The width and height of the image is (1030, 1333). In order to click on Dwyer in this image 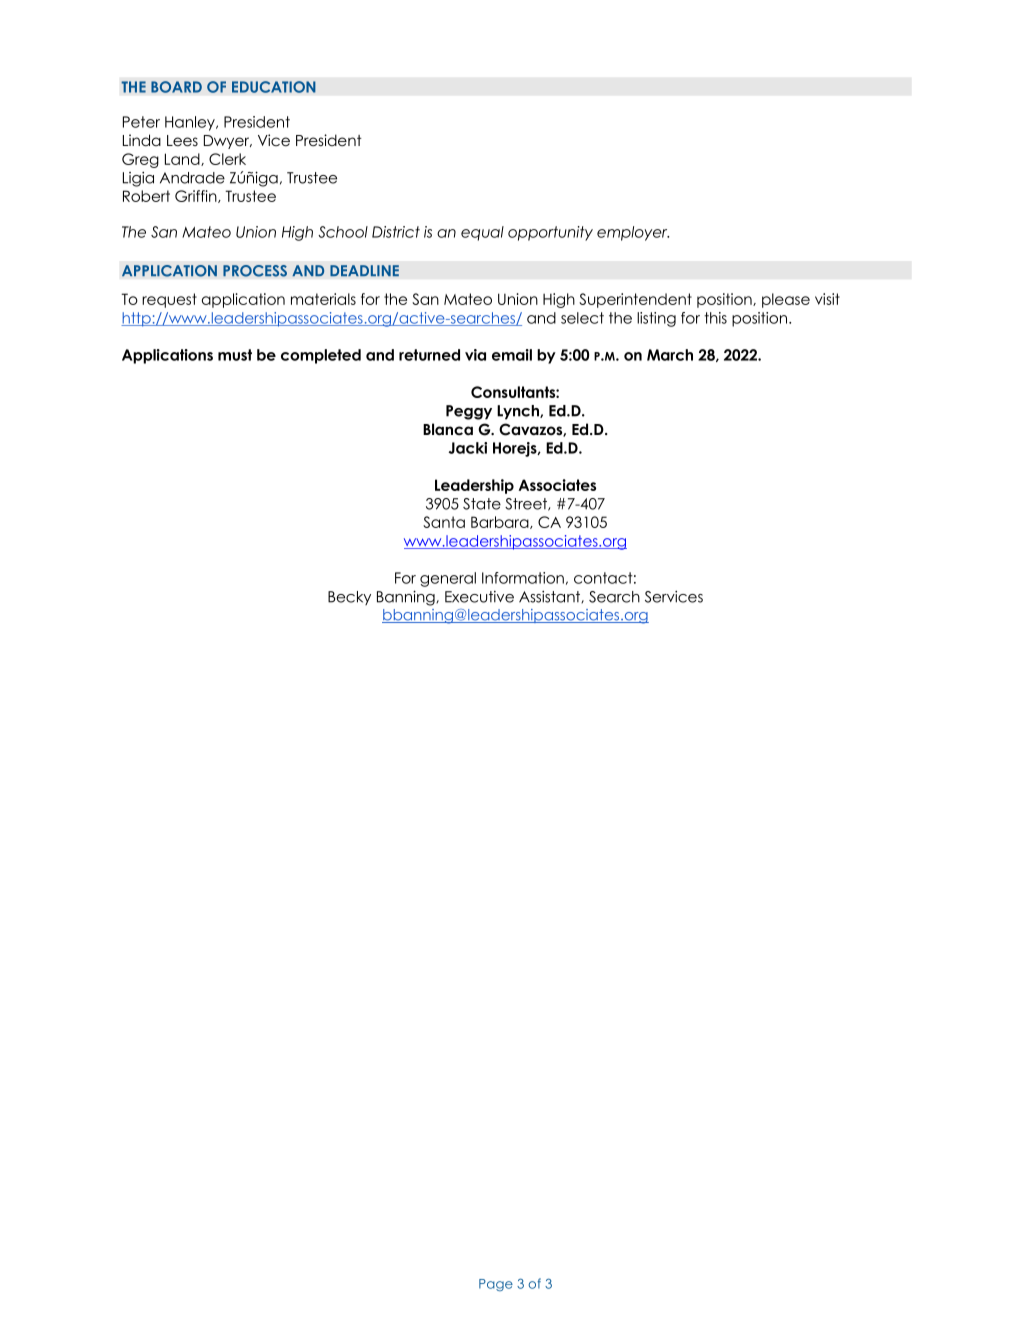, I will do `click(228, 142)`.
